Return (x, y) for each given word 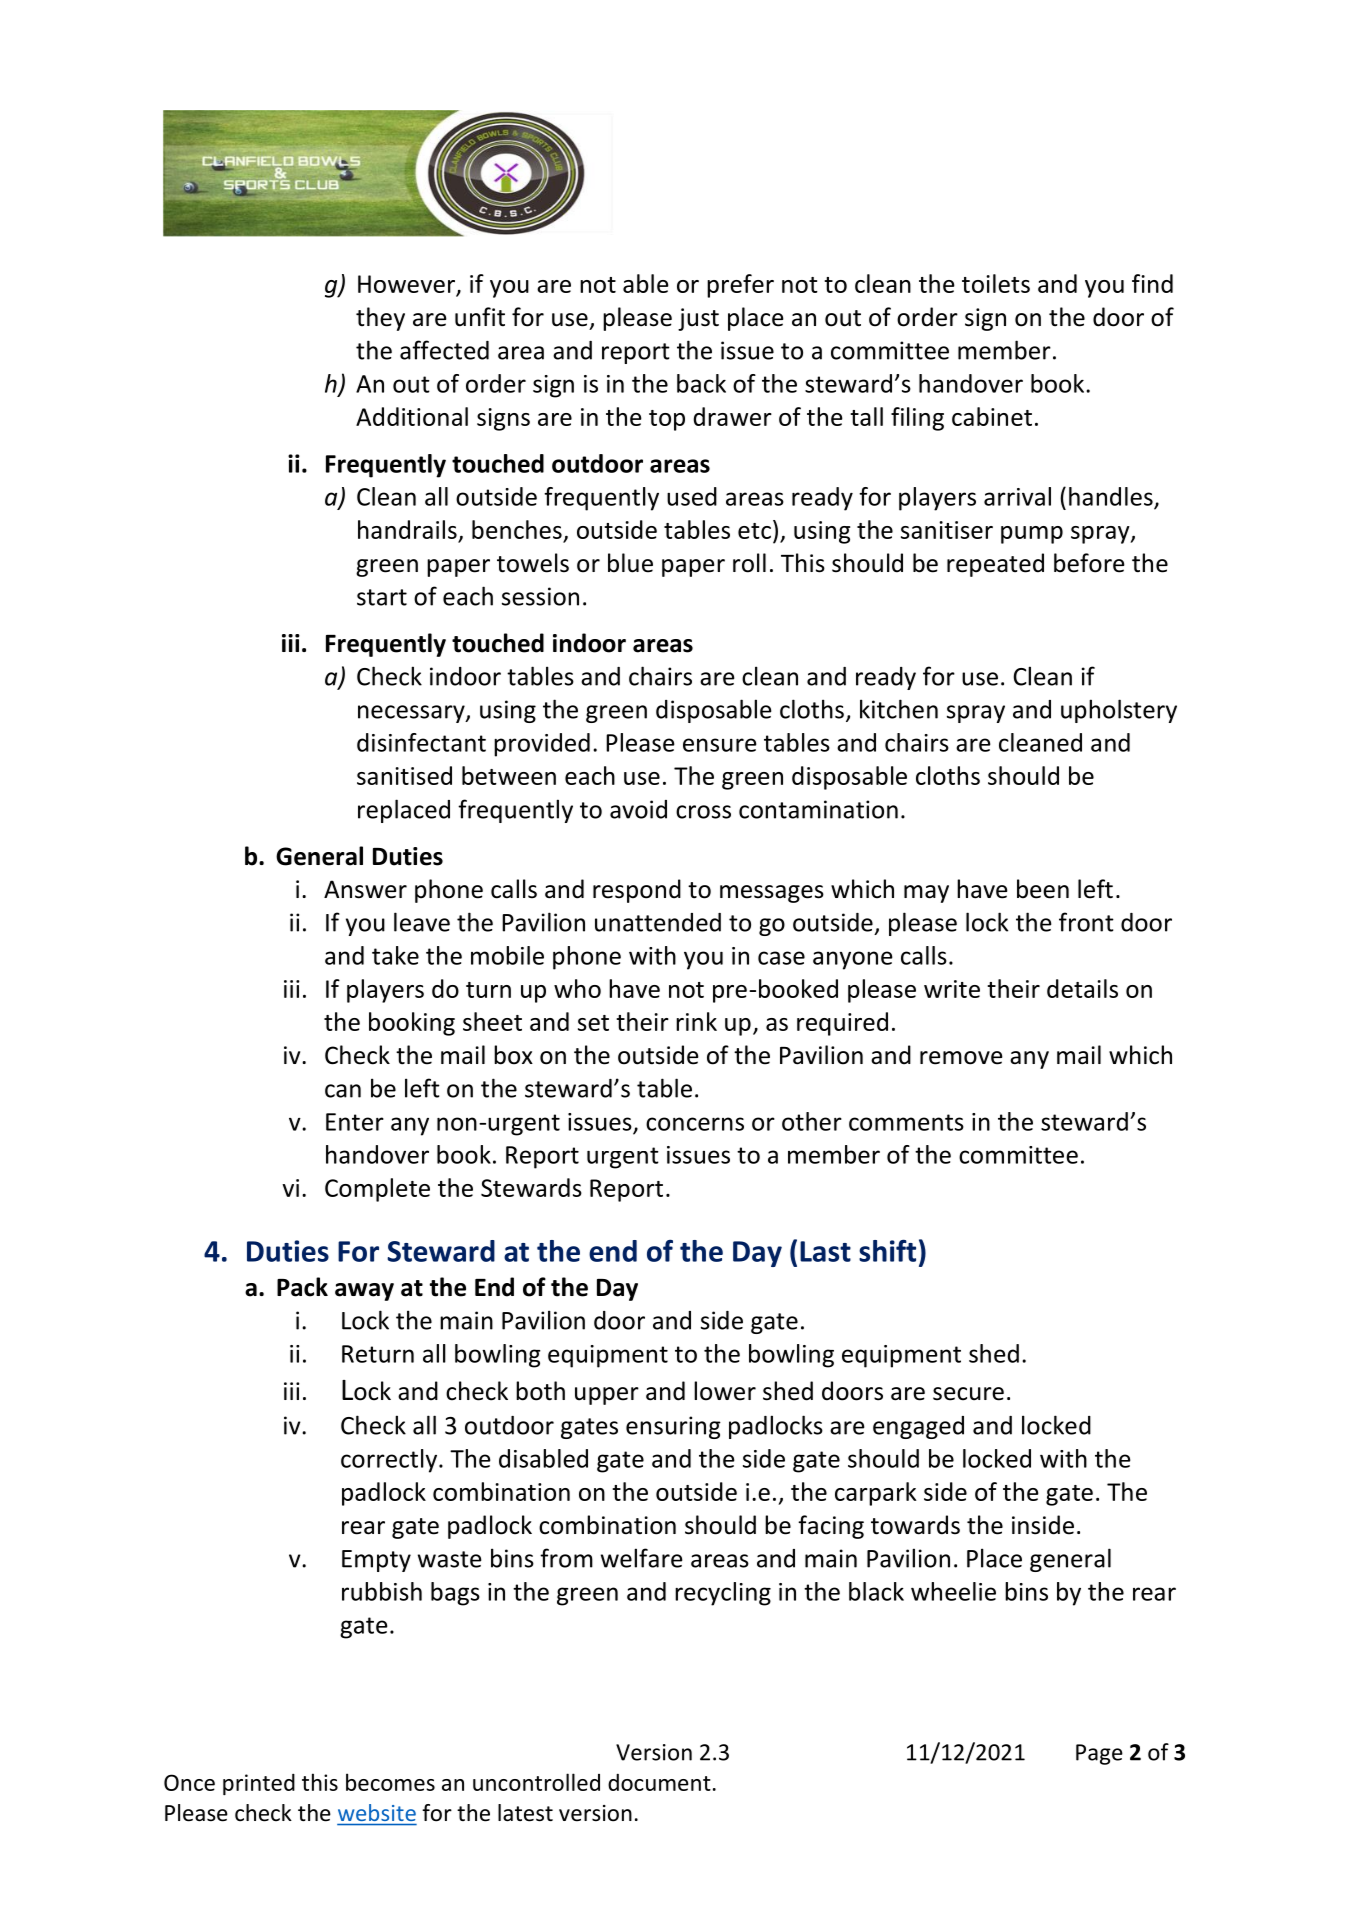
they (380, 319)
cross (703, 812)
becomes (390, 1782)
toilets (996, 283)
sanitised (404, 775)
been (1043, 889)
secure (968, 1394)
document (659, 1782)
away (364, 1292)
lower (725, 1391)
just (698, 319)
